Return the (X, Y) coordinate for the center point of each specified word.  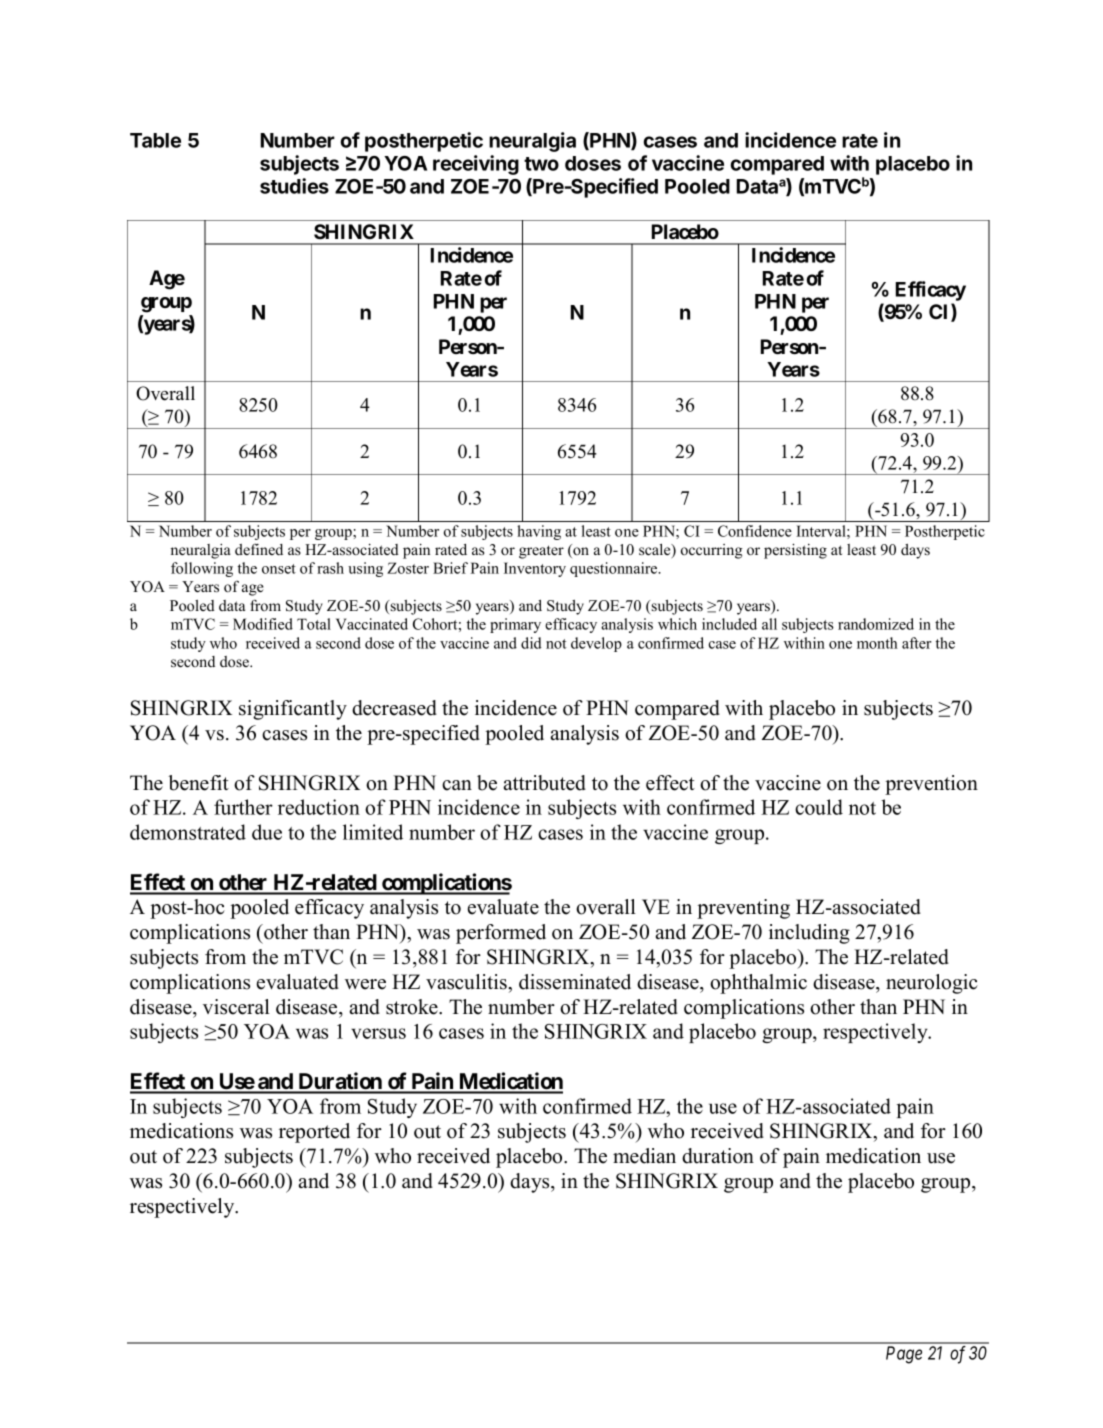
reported (314, 1133)
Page (904, 1355)
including (809, 934)
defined (259, 549)
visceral (236, 1007)
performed (501, 934)
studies (294, 186)
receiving (476, 165)
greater (541, 552)
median (644, 1156)
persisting (795, 551)
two (541, 164)
